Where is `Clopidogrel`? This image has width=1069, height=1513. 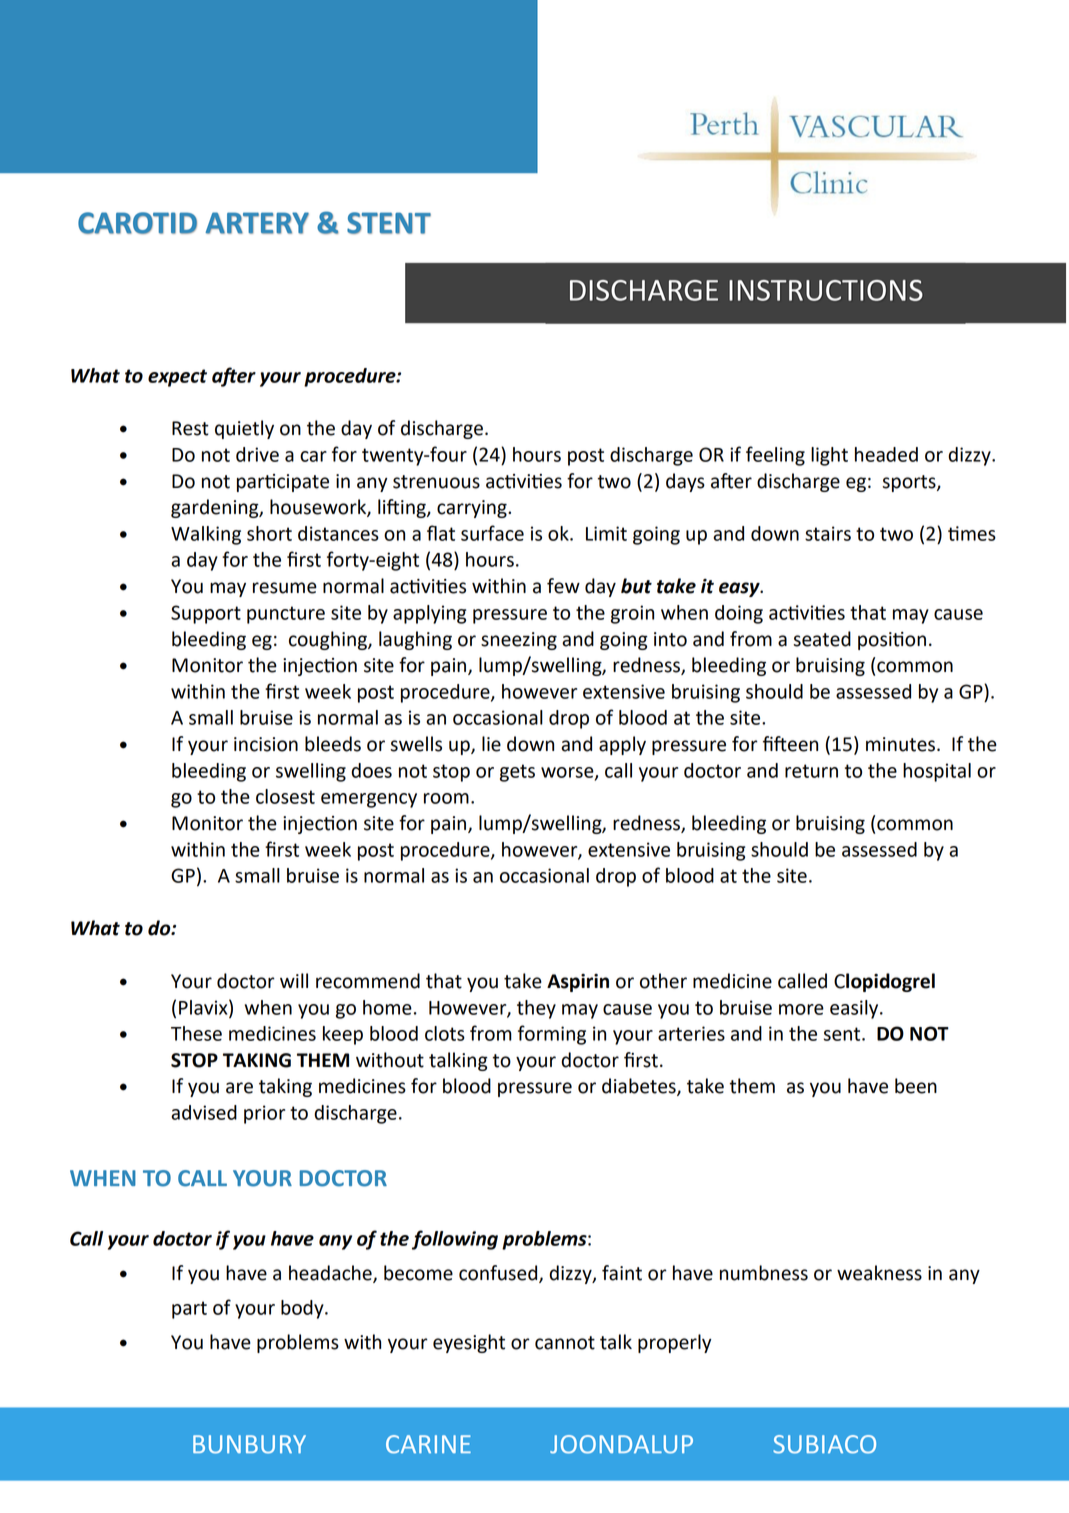
Clopidogrel is located at coordinates (884, 982).
